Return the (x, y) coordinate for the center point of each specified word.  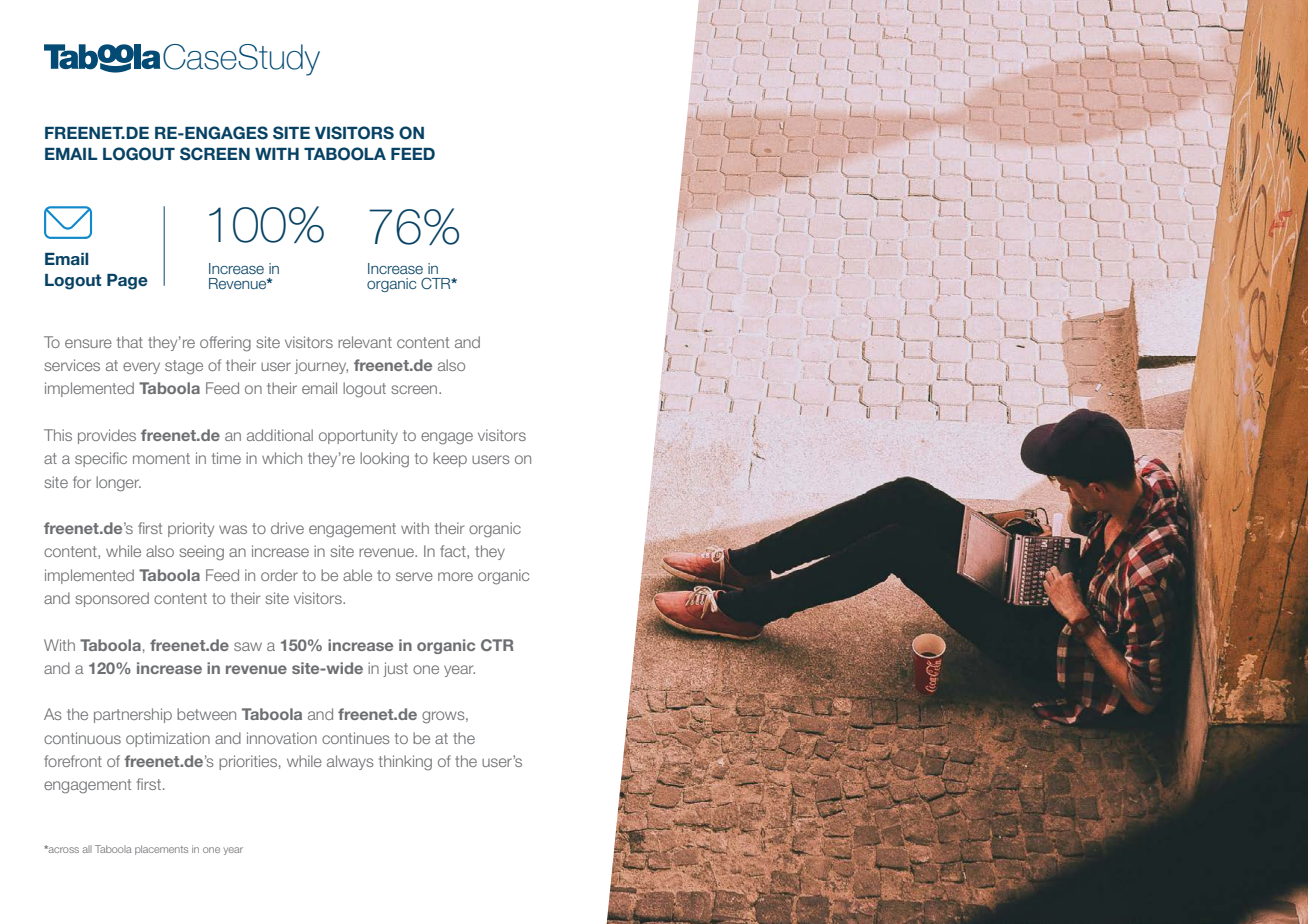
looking (384, 460)
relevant (365, 342)
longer (118, 484)
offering (225, 344)
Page (127, 282)
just (395, 669)
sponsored (112, 599)
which (282, 458)
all (87, 849)
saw (248, 646)
